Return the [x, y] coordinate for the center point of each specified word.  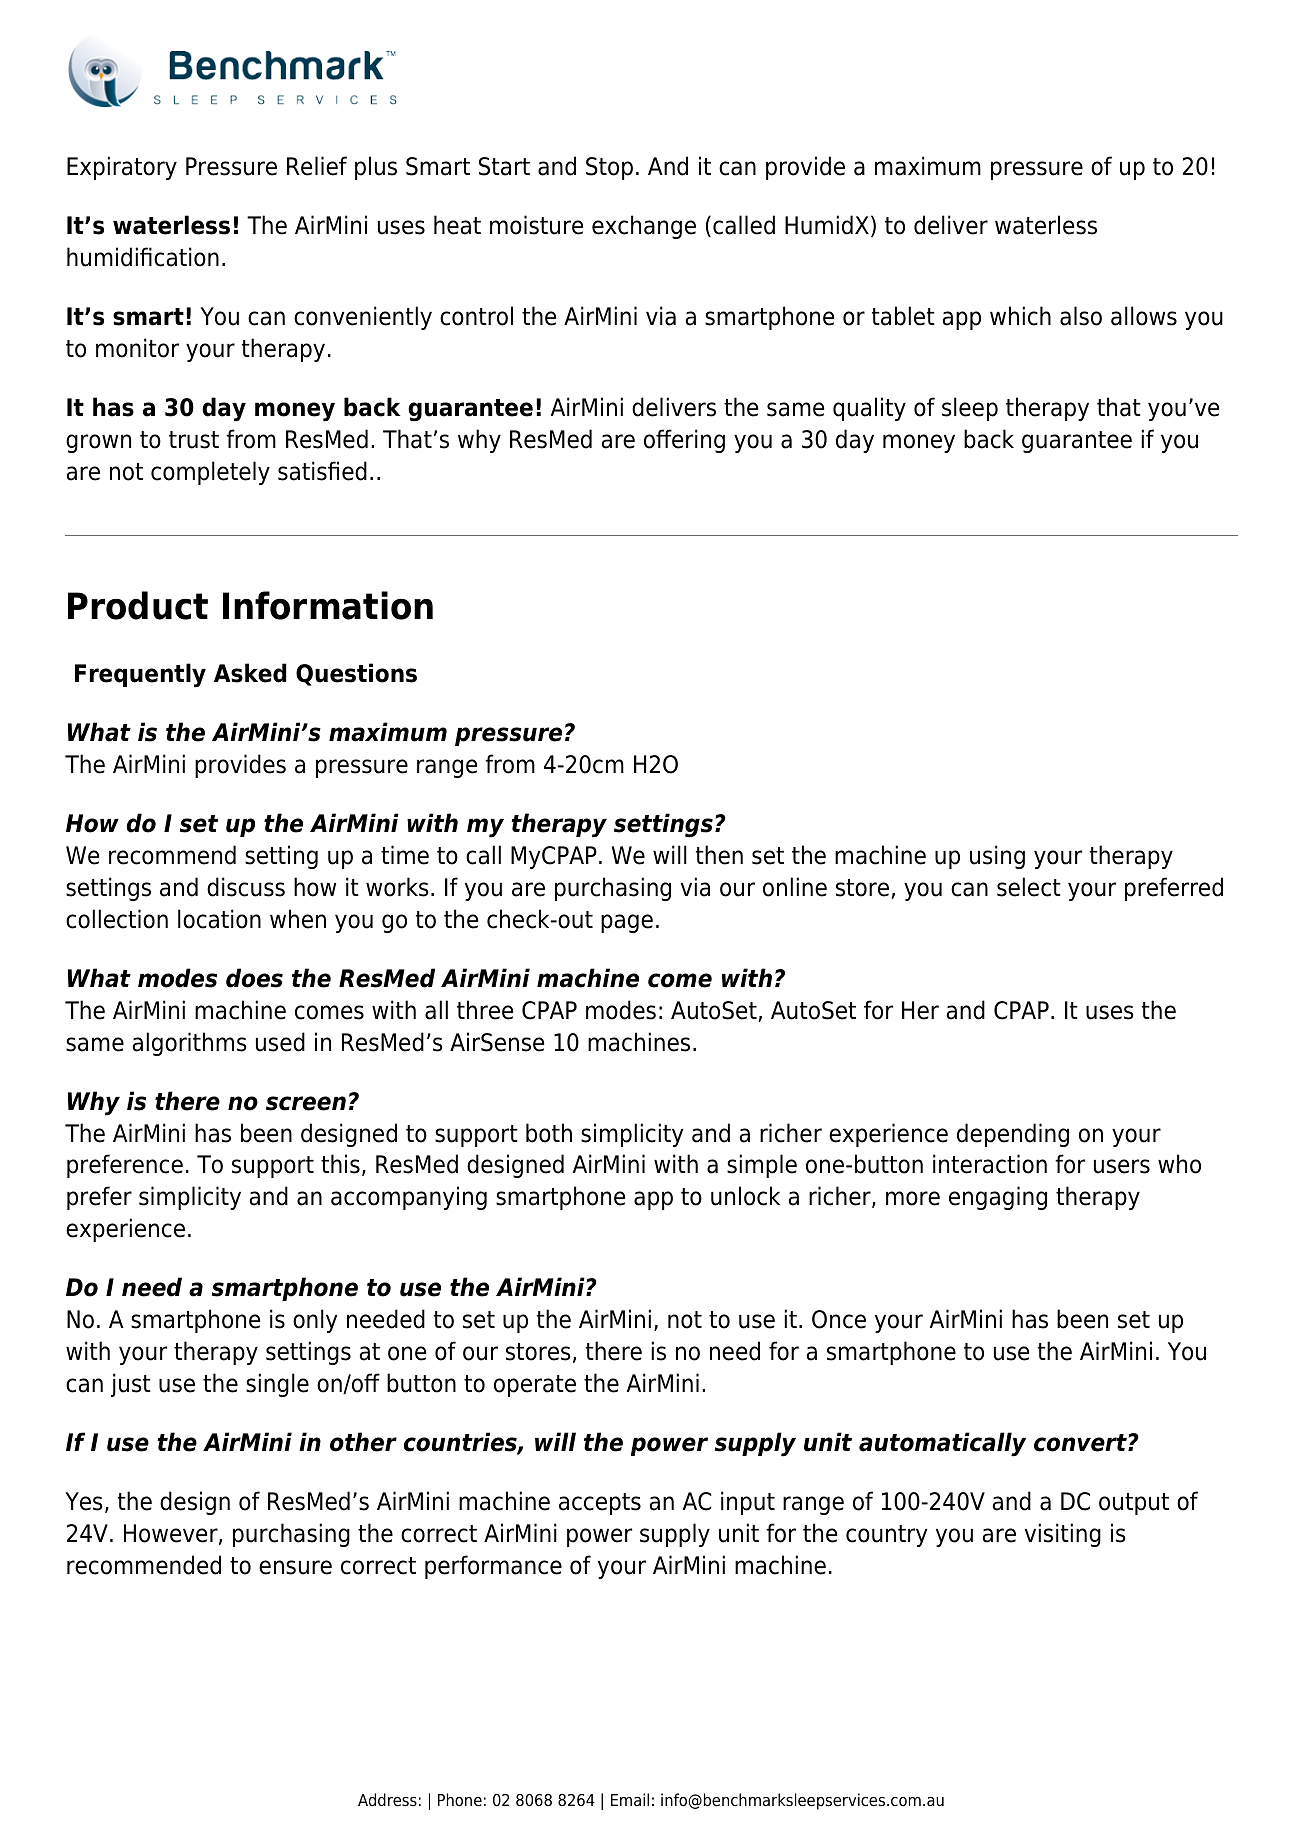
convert [1081, 1443]
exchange [644, 227]
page [627, 923]
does [254, 978]
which [1020, 316]
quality [869, 409]
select [1029, 887]
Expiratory [122, 168]
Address [387, 1800]
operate [535, 1386]
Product [138, 605]
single [277, 1385]
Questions [356, 674]
